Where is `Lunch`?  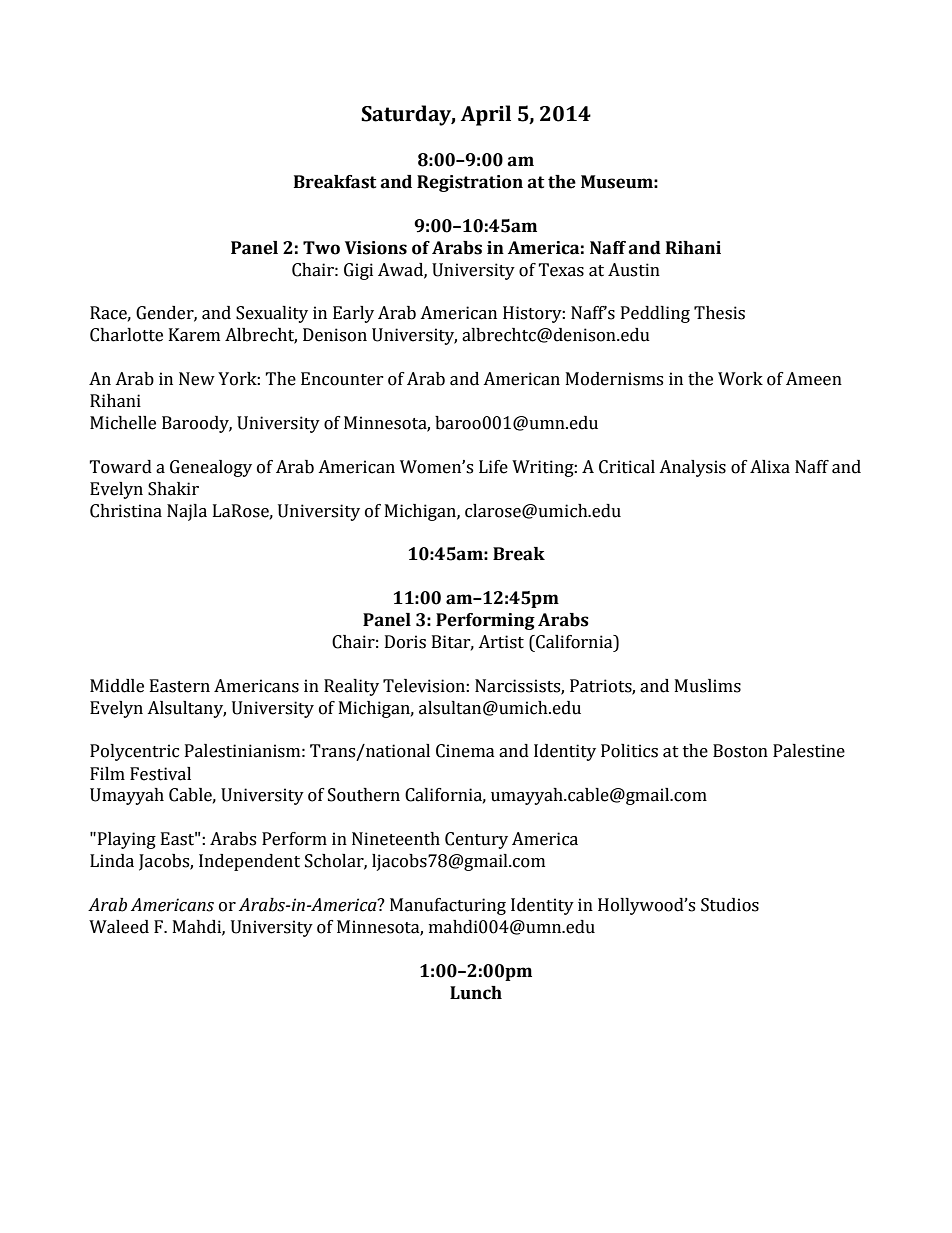
Lunch is located at coordinates (476, 993).
